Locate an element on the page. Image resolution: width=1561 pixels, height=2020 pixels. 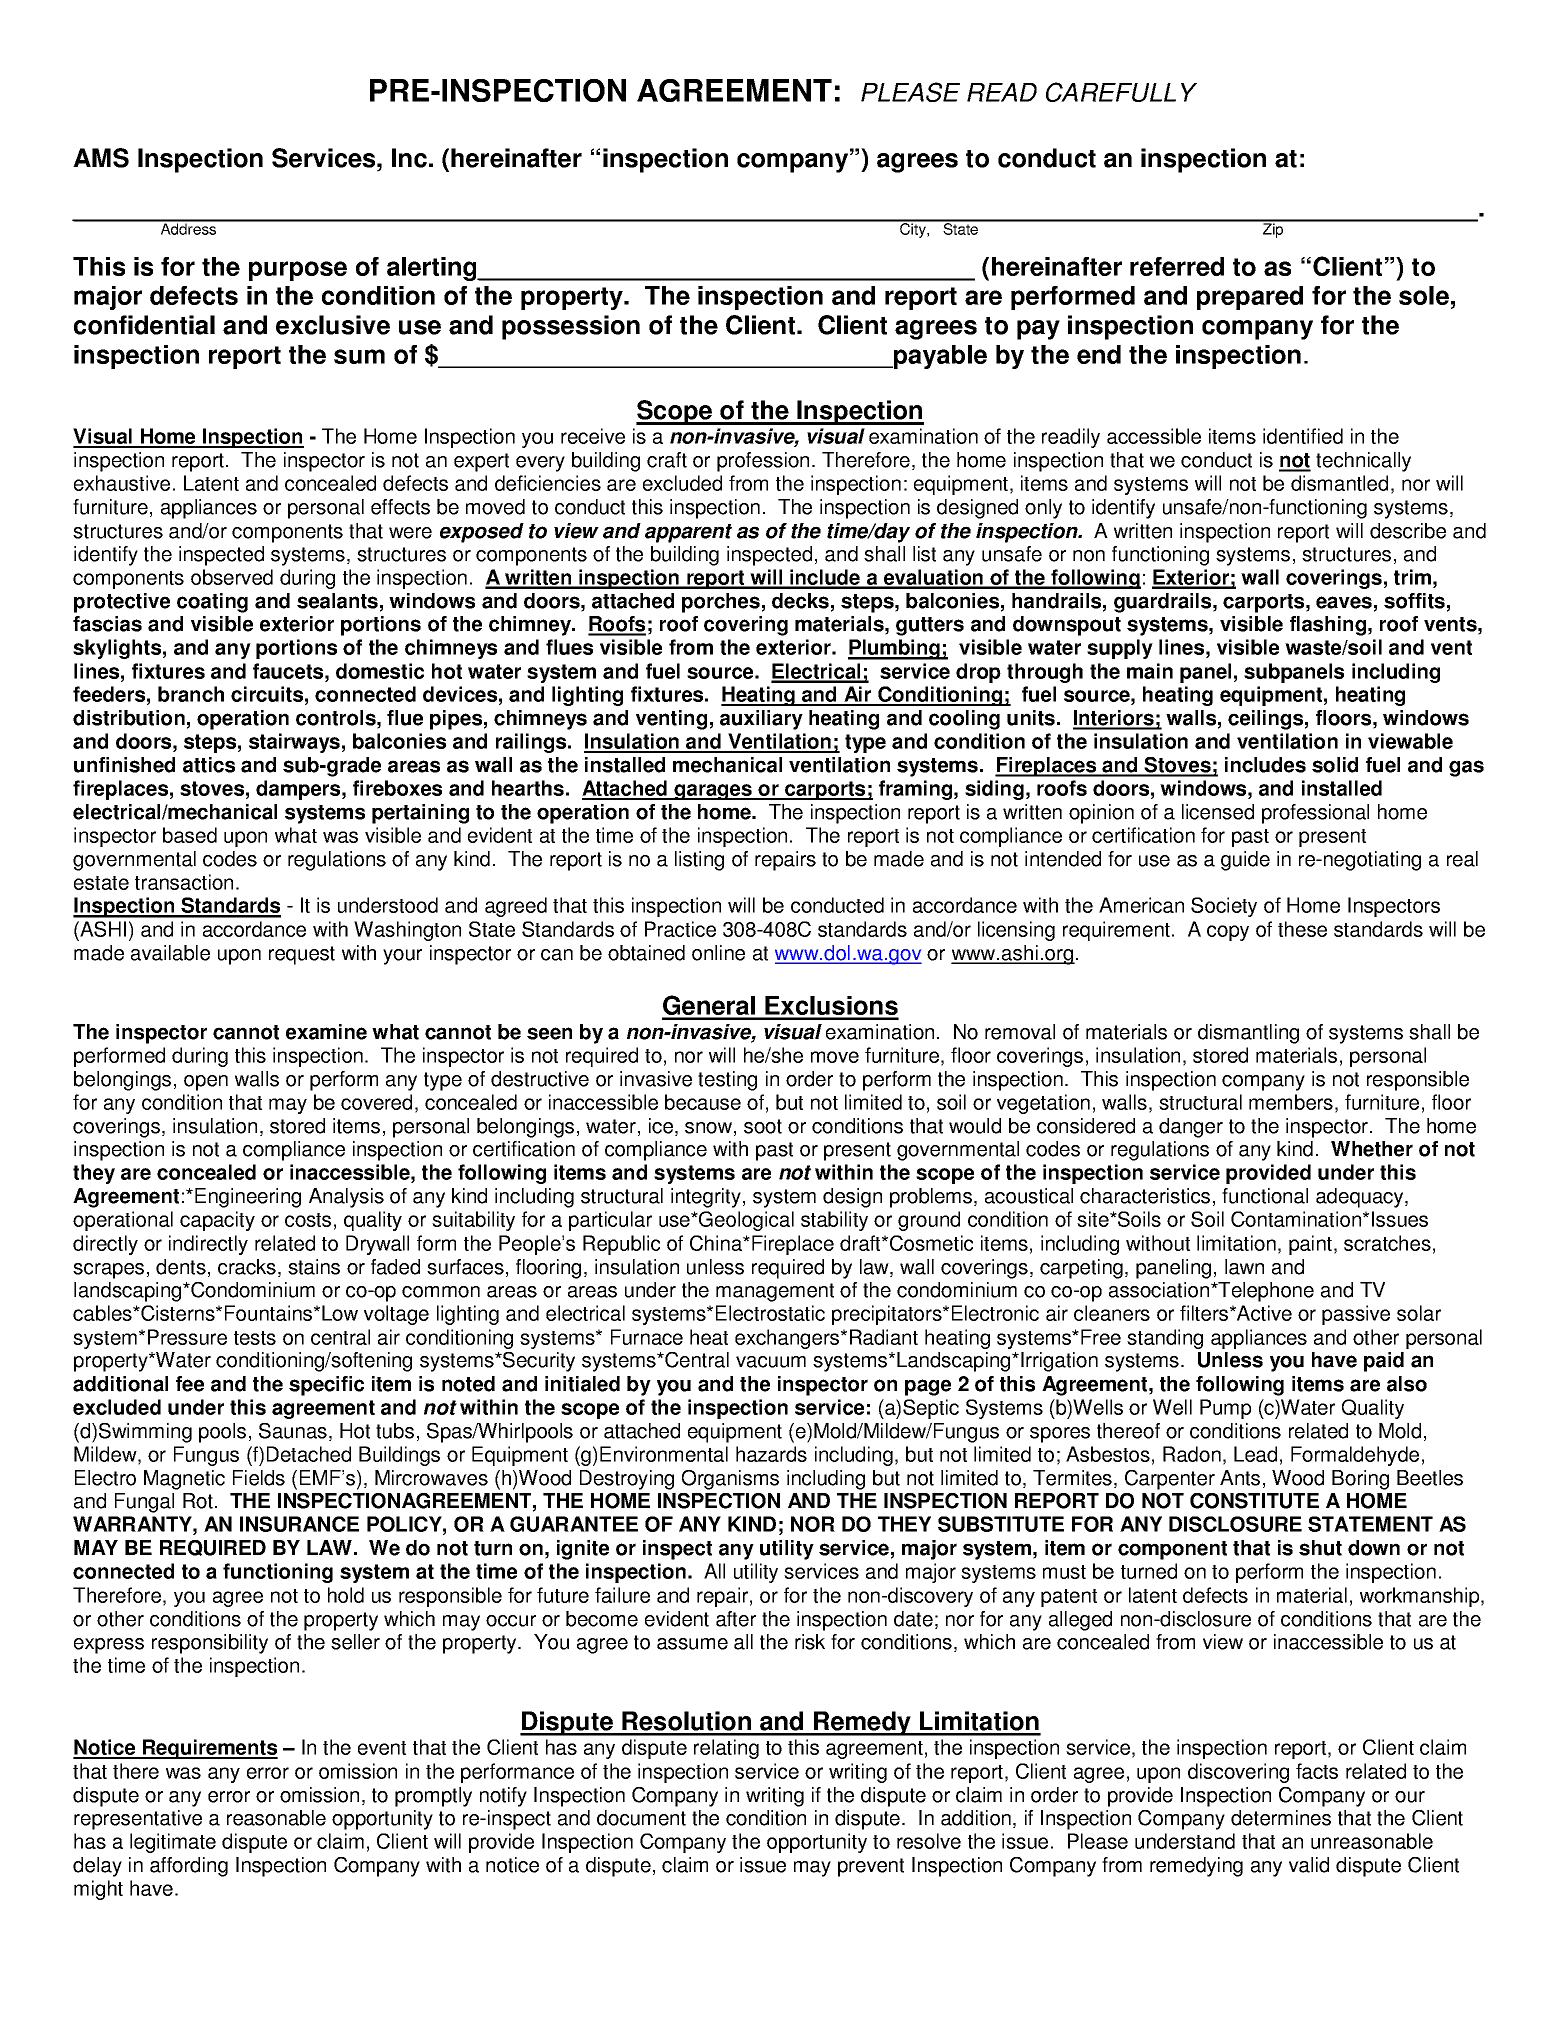
dismantling is located at coordinates (1248, 1034).
